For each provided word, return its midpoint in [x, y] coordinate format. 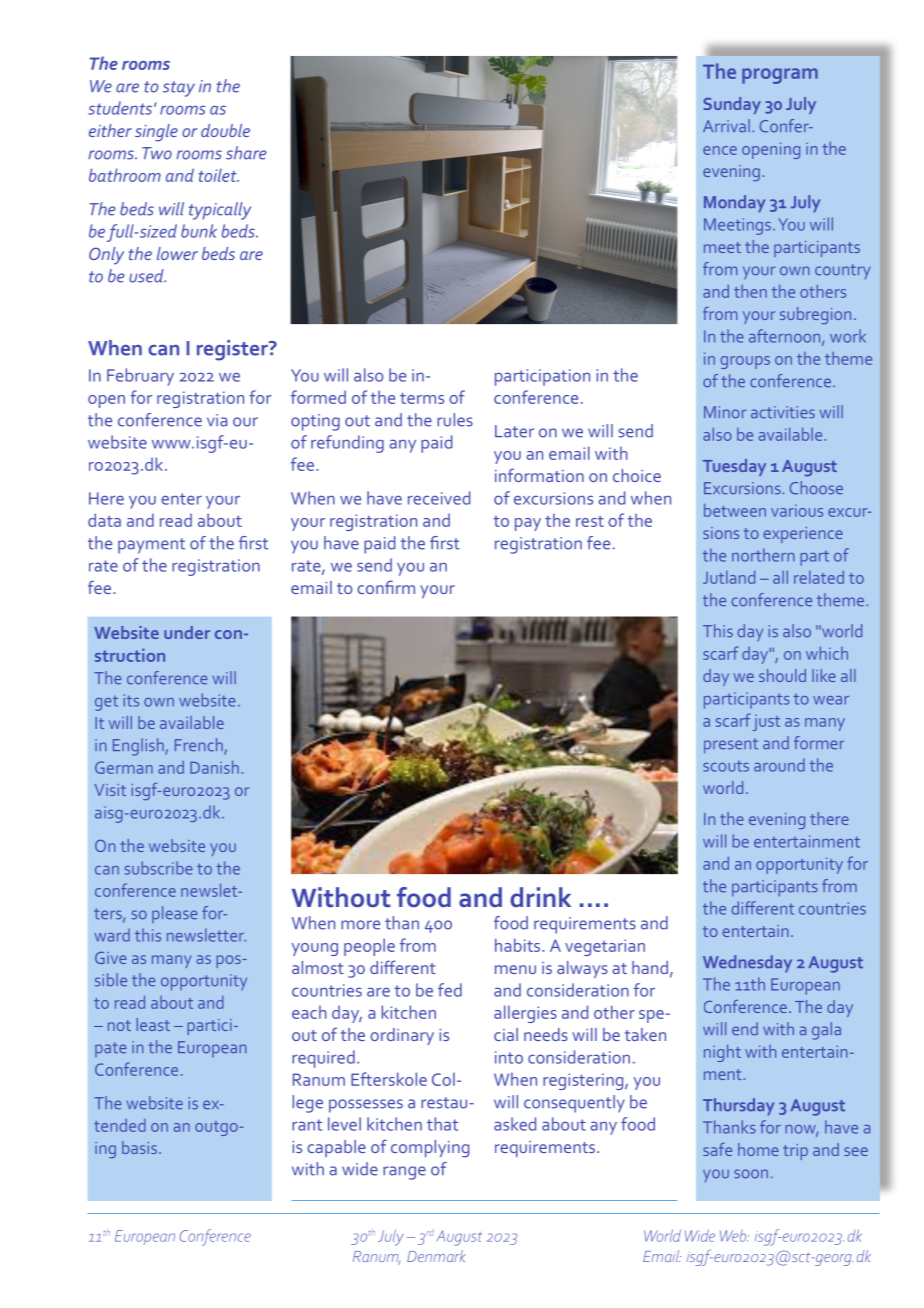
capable [336, 1148]
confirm [386, 587]
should [782, 675]
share [246, 153]
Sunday [732, 105]
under [187, 632]
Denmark [436, 1256]
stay [179, 89]
